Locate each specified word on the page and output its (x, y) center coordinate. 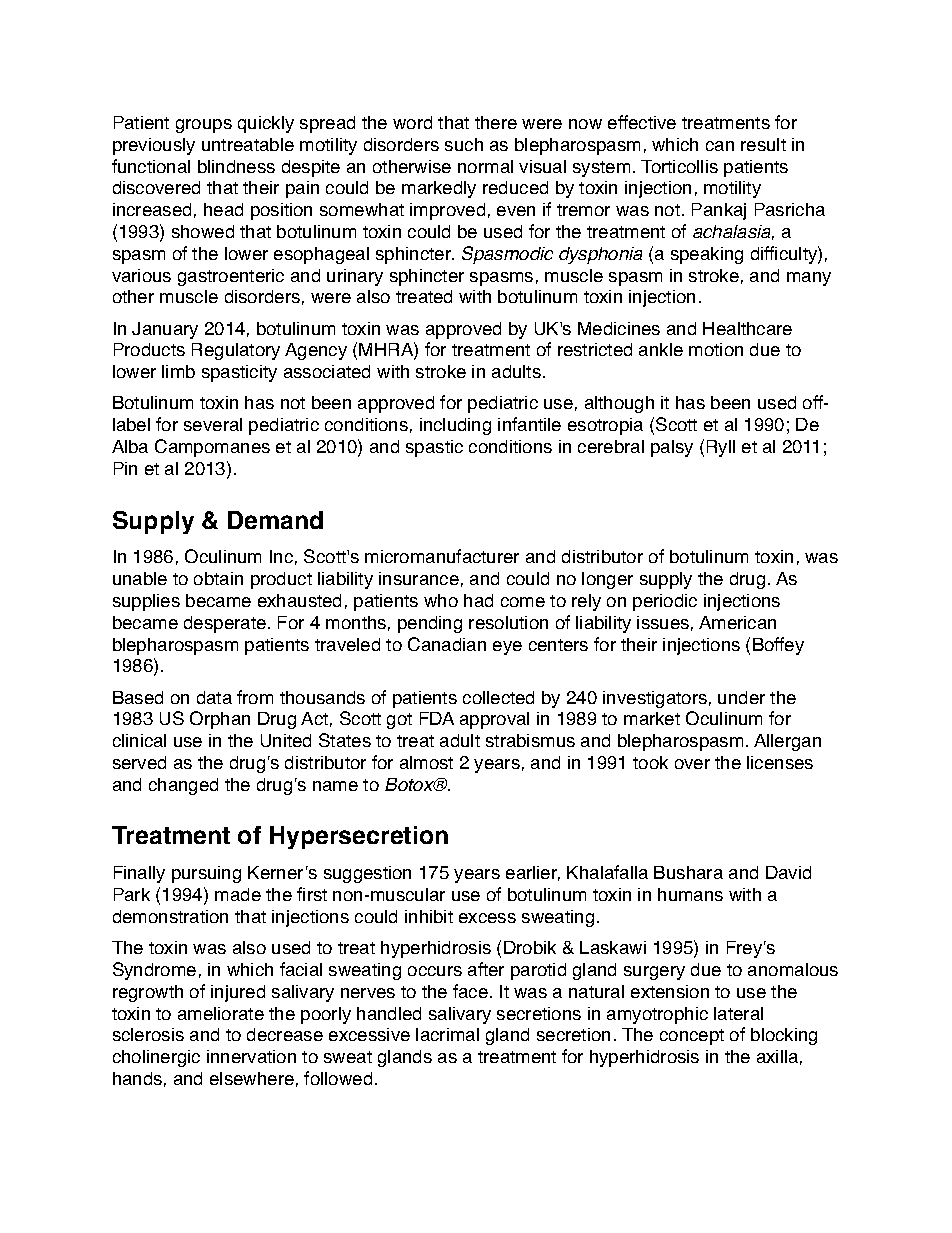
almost (426, 762)
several (213, 424)
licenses (780, 762)
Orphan (220, 720)
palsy (672, 448)
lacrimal (447, 1034)
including (455, 426)
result (763, 144)
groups (204, 126)
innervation (251, 1056)
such (464, 144)
